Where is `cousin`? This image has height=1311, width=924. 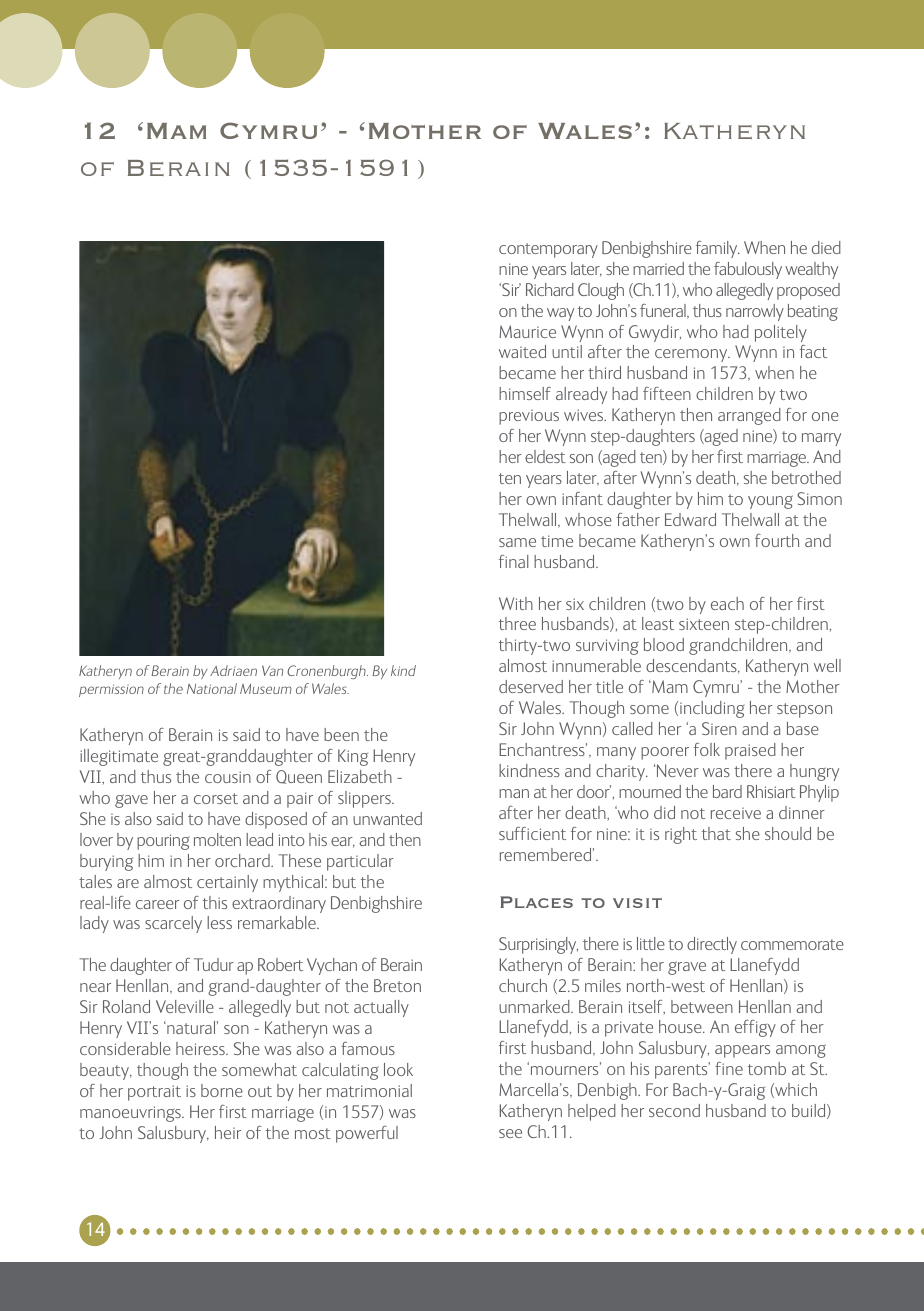
cousin is located at coordinates (228, 777).
